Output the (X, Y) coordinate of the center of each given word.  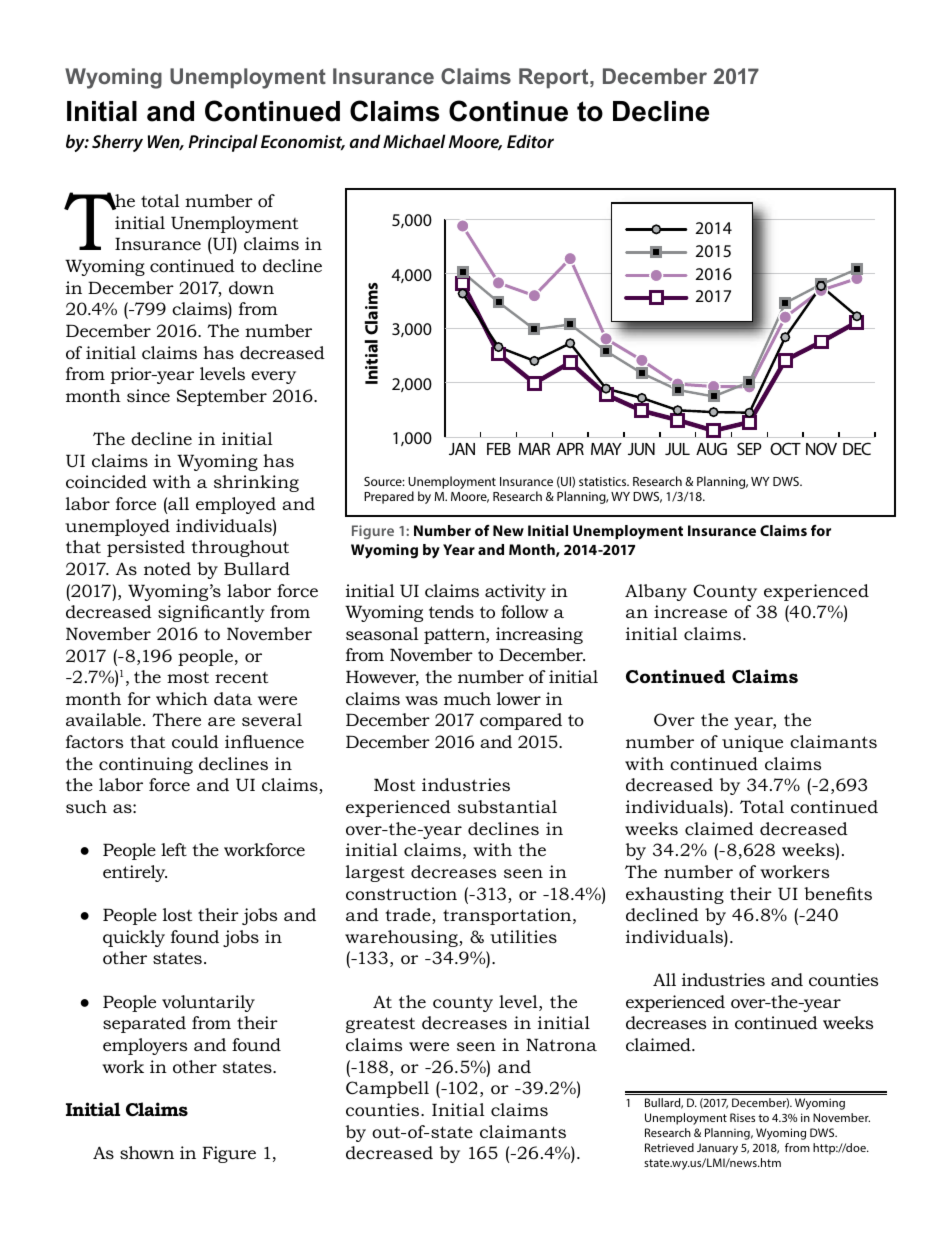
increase (690, 612)
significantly (211, 613)
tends (451, 611)
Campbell (387, 1089)
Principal (223, 143)
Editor (530, 141)
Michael (414, 141)
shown (147, 1152)
